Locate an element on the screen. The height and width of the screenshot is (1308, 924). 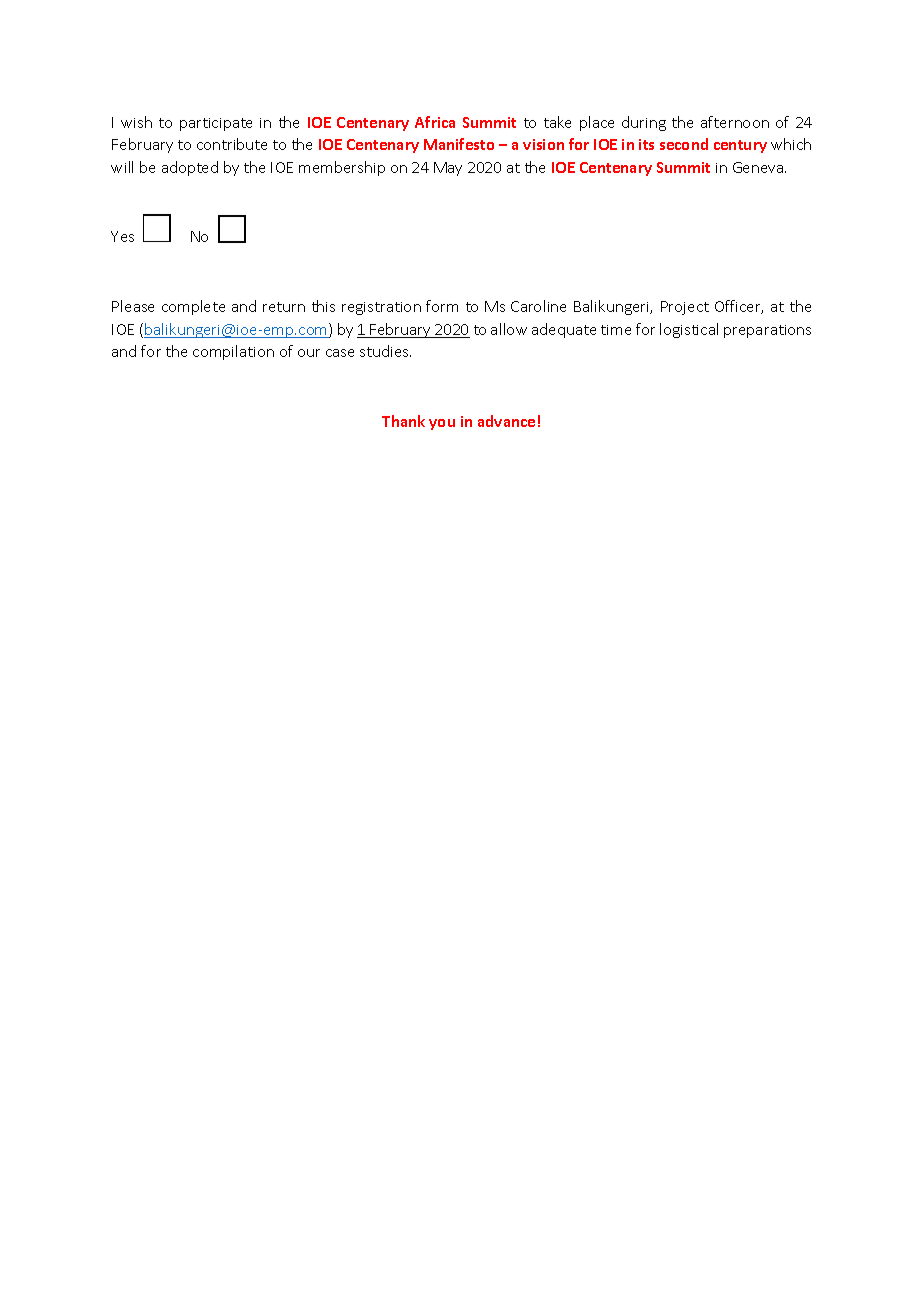
Officer is located at coordinates (739, 307).
